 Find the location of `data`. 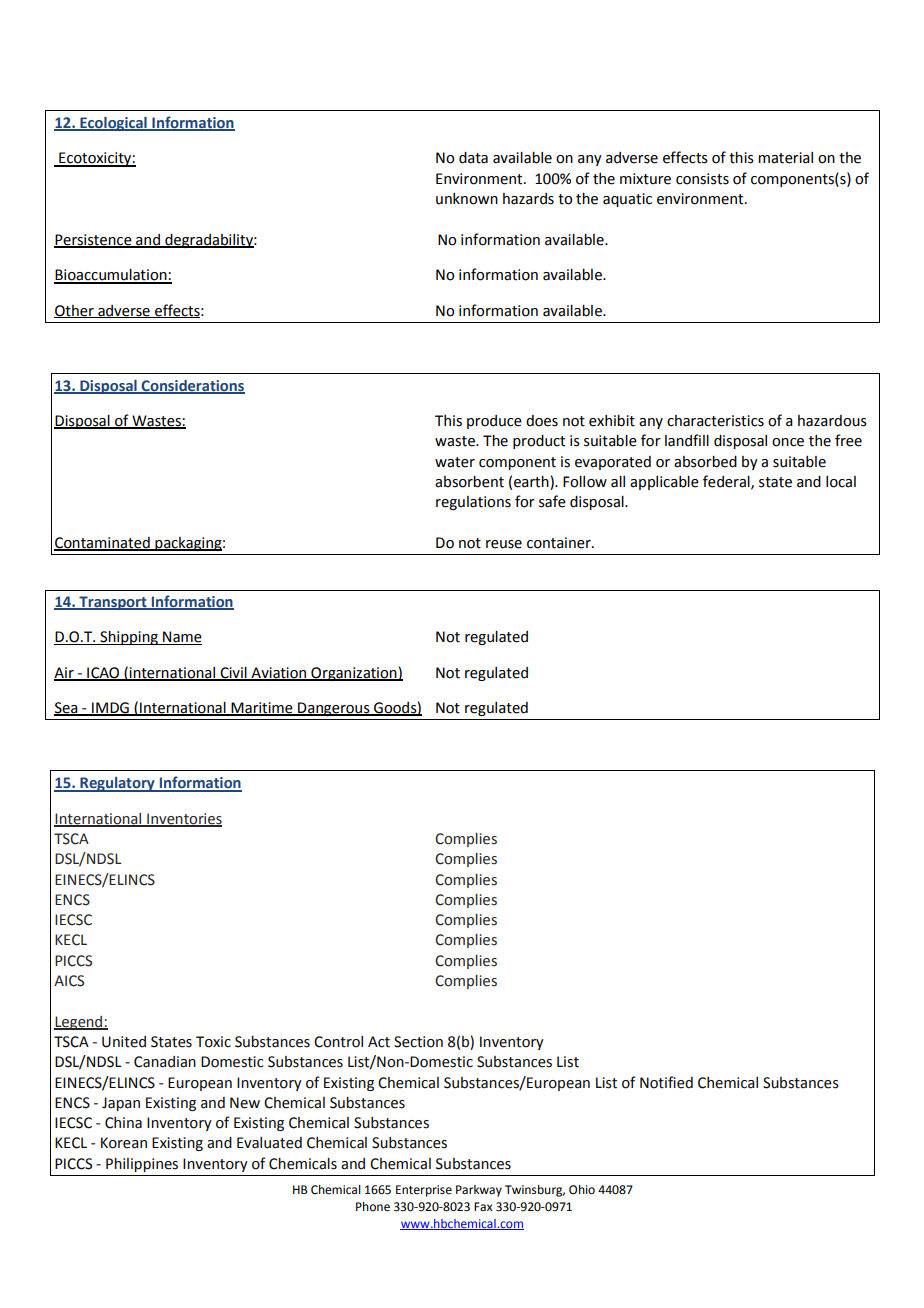

data is located at coordinates (473, 158).
